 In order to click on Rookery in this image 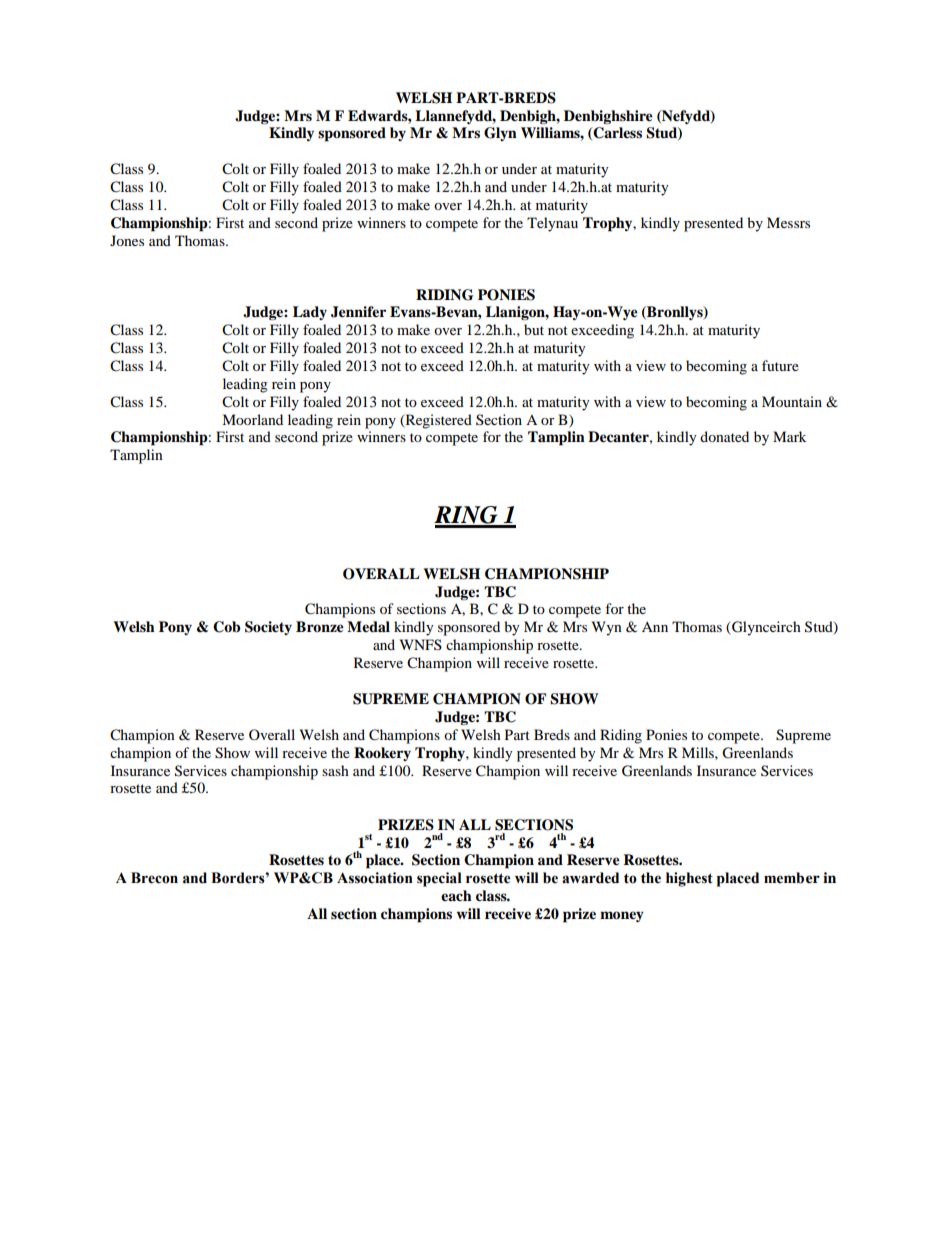, I will do `click(382, 754)`.
